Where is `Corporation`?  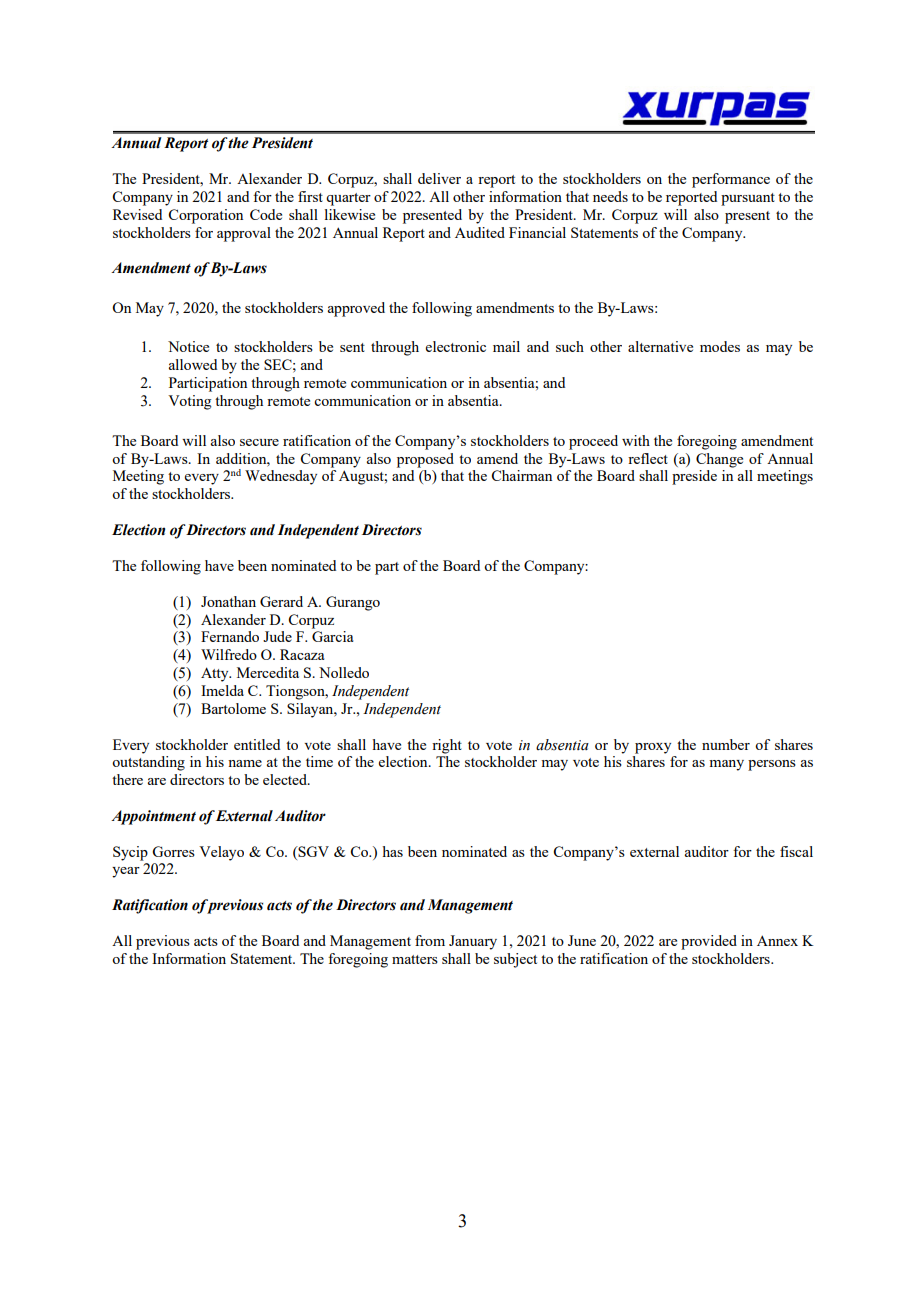
Corporation is located at coordinates (205, 216).
